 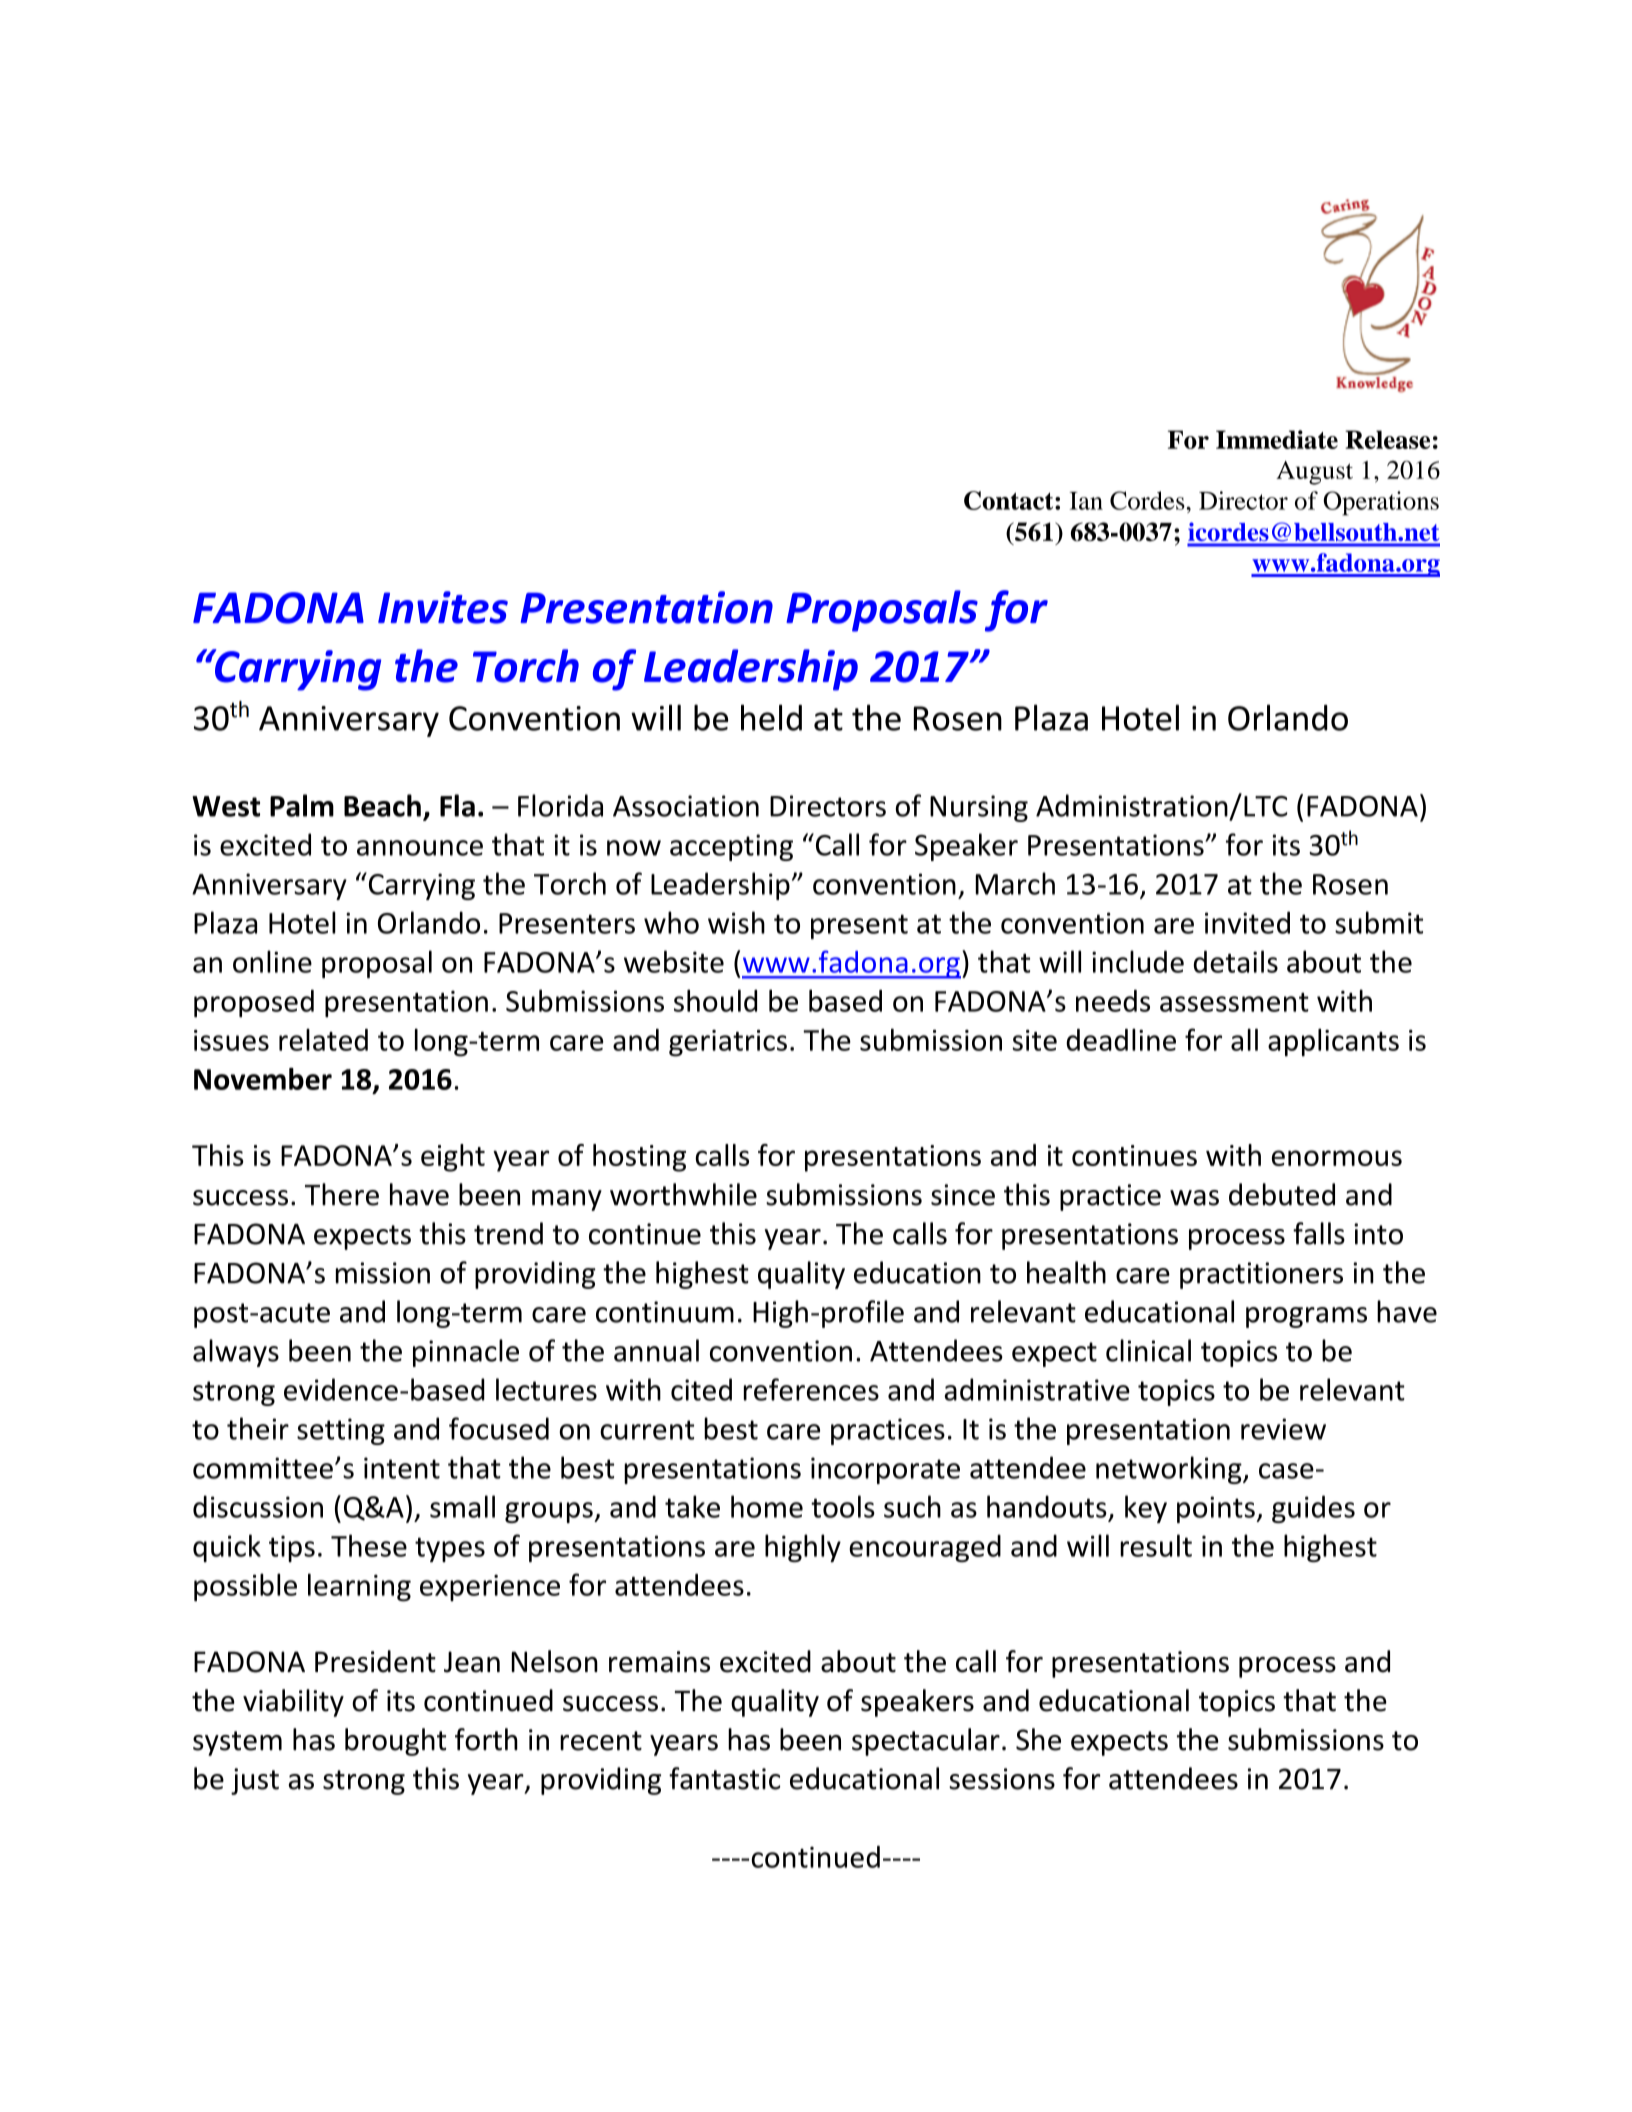 What do you see at coordinates (1314, 473) in the screenshot?
I see `August` at bounding box center [1314, 473].
